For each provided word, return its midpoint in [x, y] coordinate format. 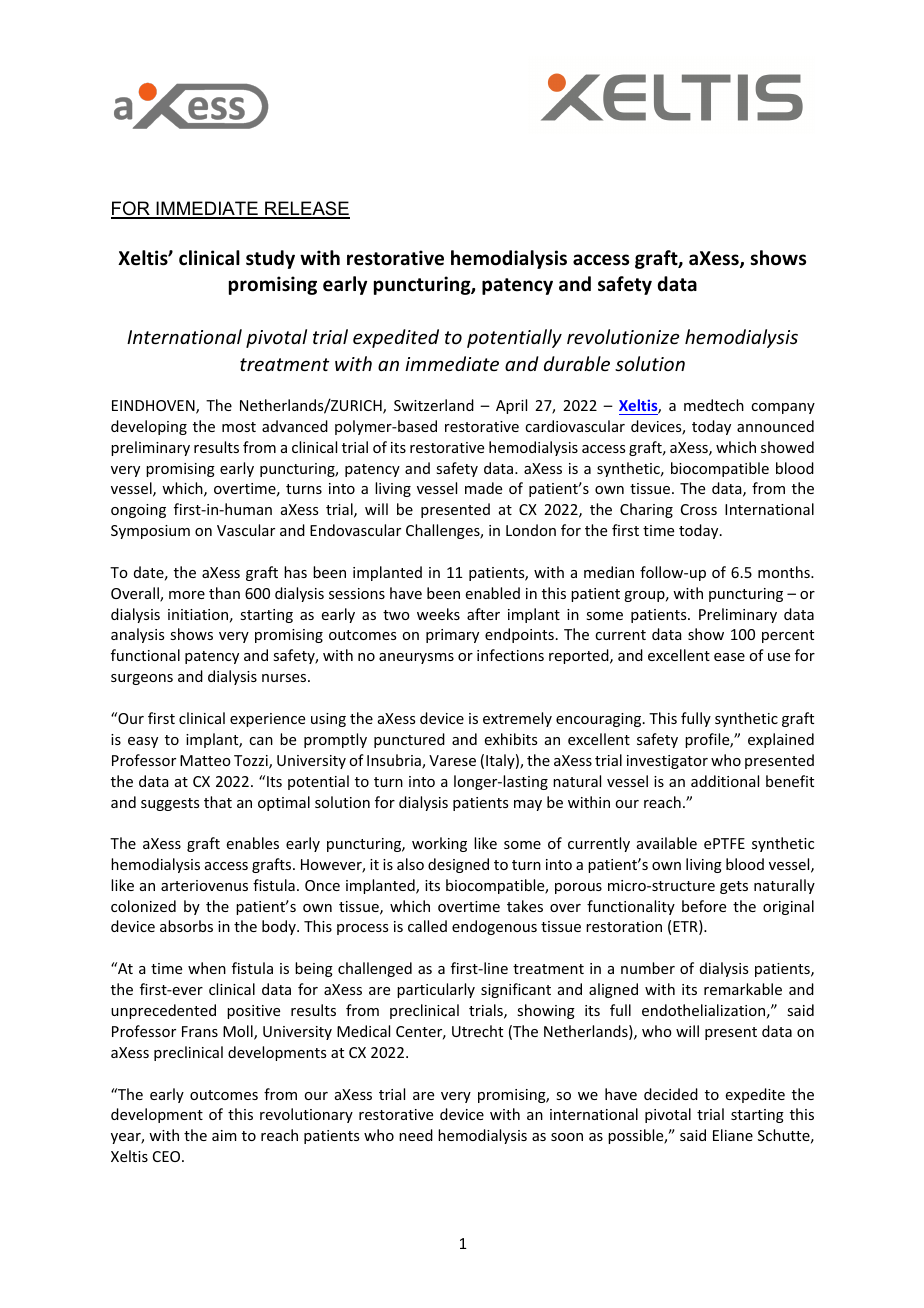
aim [224, 1135]
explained [781, 740]
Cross [699, 509]
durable [577, 363]
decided [671, 1094]
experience [267, 720]
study [270, 259]
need [416, 1135]
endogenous [494, 927]
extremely [517, 719]
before [704, 906]
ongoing [138, 511]
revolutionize [623, 336]
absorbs [186, 926]
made [483, 488]
